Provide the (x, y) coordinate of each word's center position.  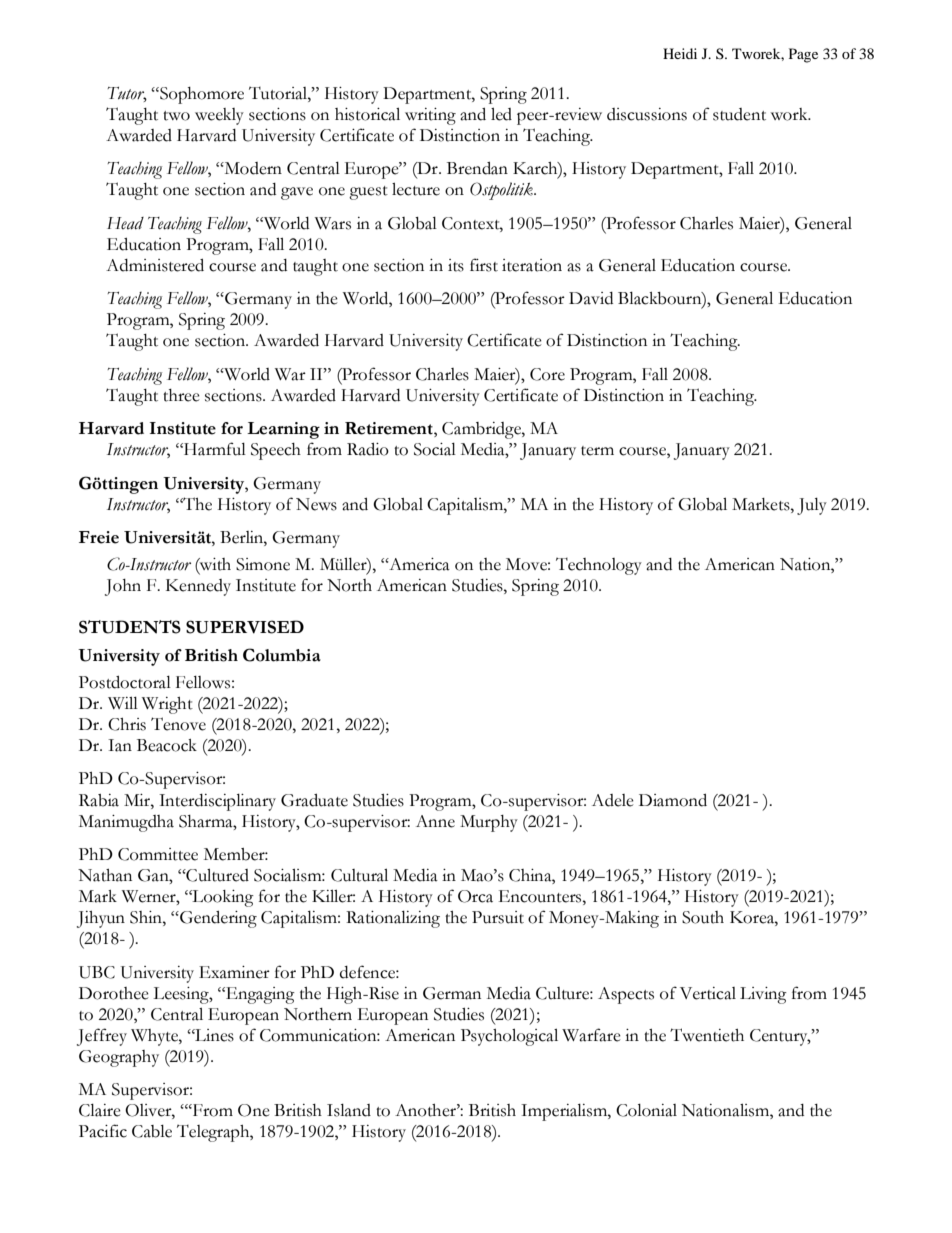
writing (430, 116)
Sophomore (201, 95)
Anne (435, 821)
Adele (613, 800)
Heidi (680, 53)
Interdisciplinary (217, 802)
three (181, 395)
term (597, 451)
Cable (152, 1131)
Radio (368, 449)
